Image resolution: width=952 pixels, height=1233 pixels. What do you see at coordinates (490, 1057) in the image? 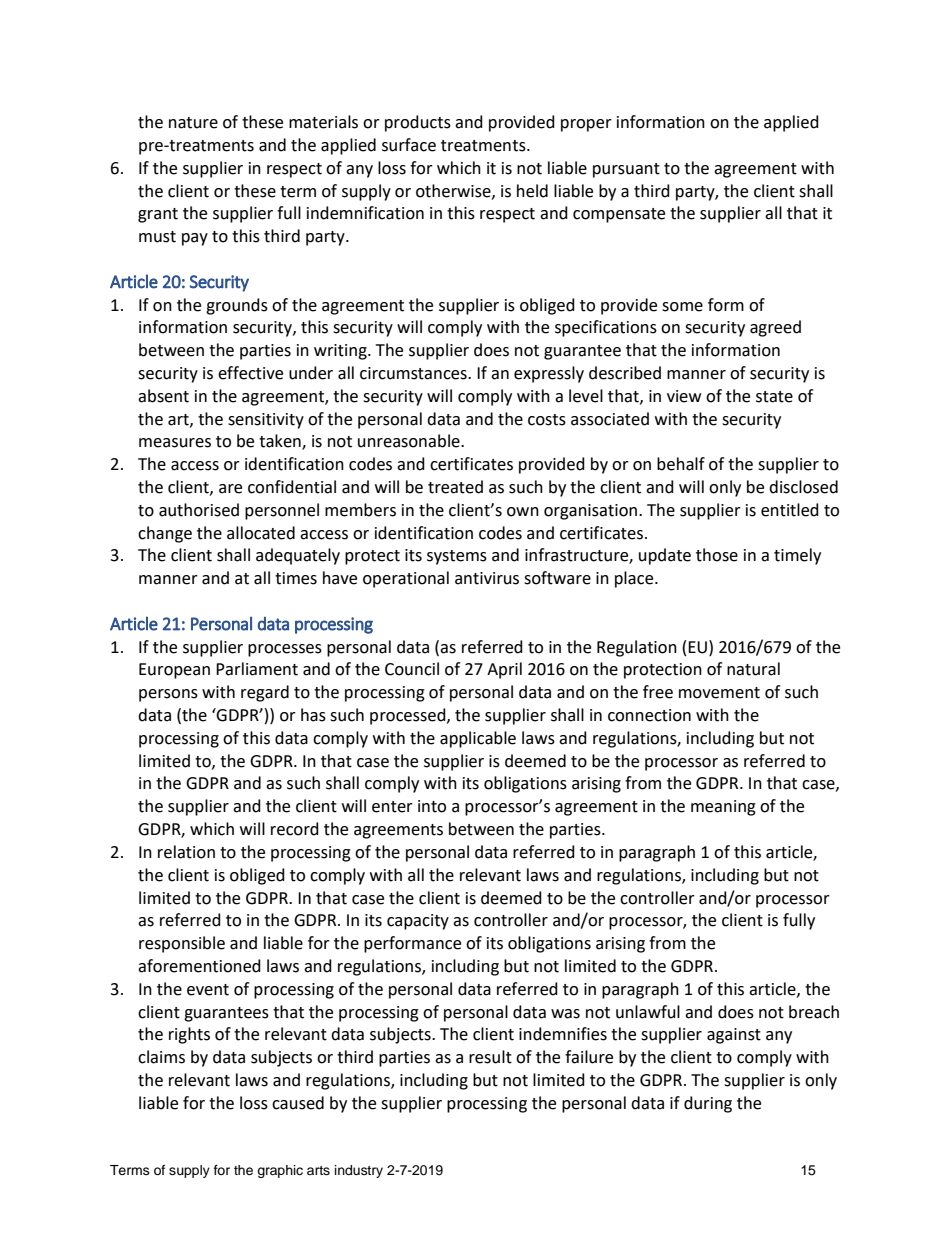
I see `result` at bounding box center [490, 1057].
